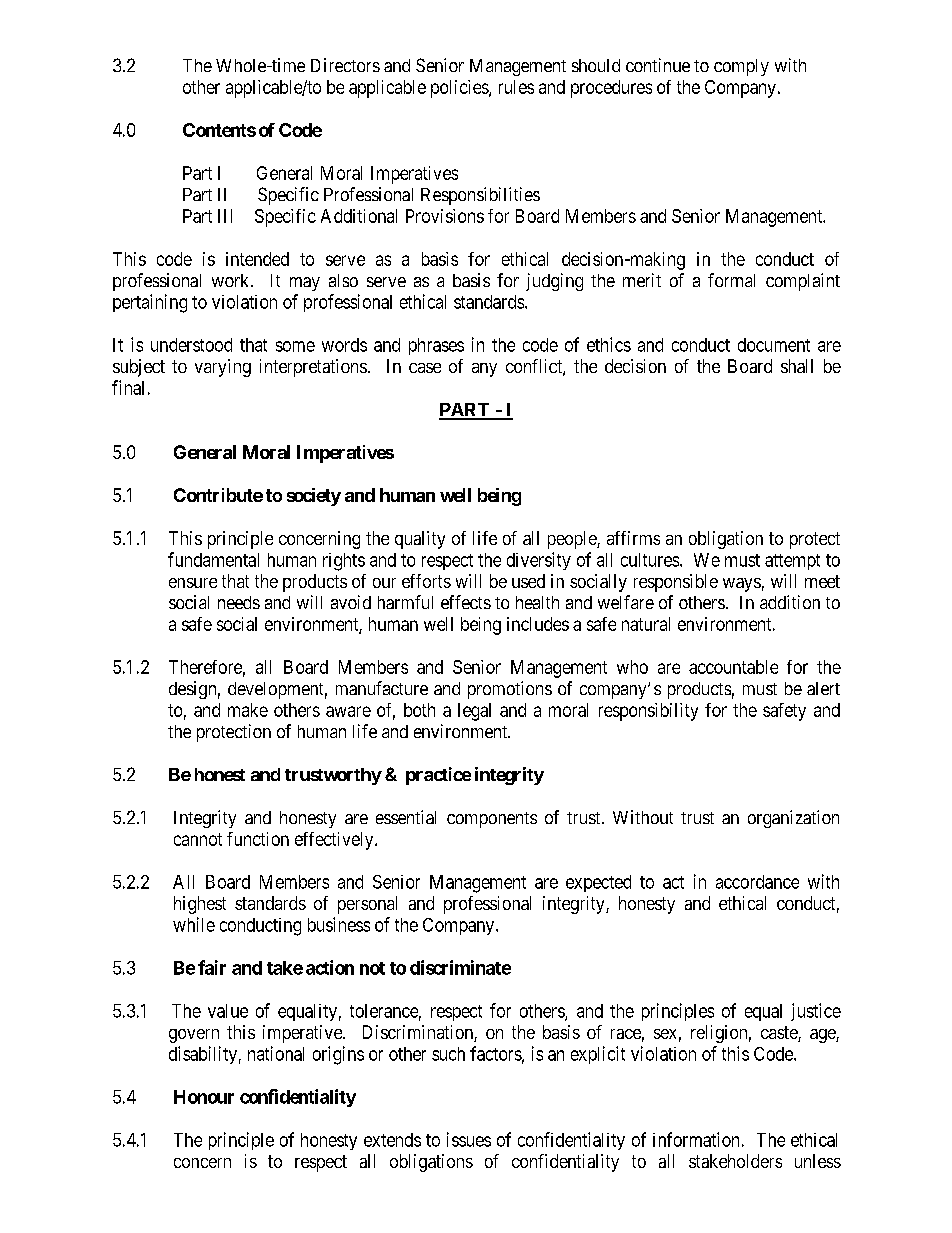 The height and width of the screenshot is (1233, 952). Describe the element at coordinates (345, 65) in the screenshot. I see `Directors` at that location.
